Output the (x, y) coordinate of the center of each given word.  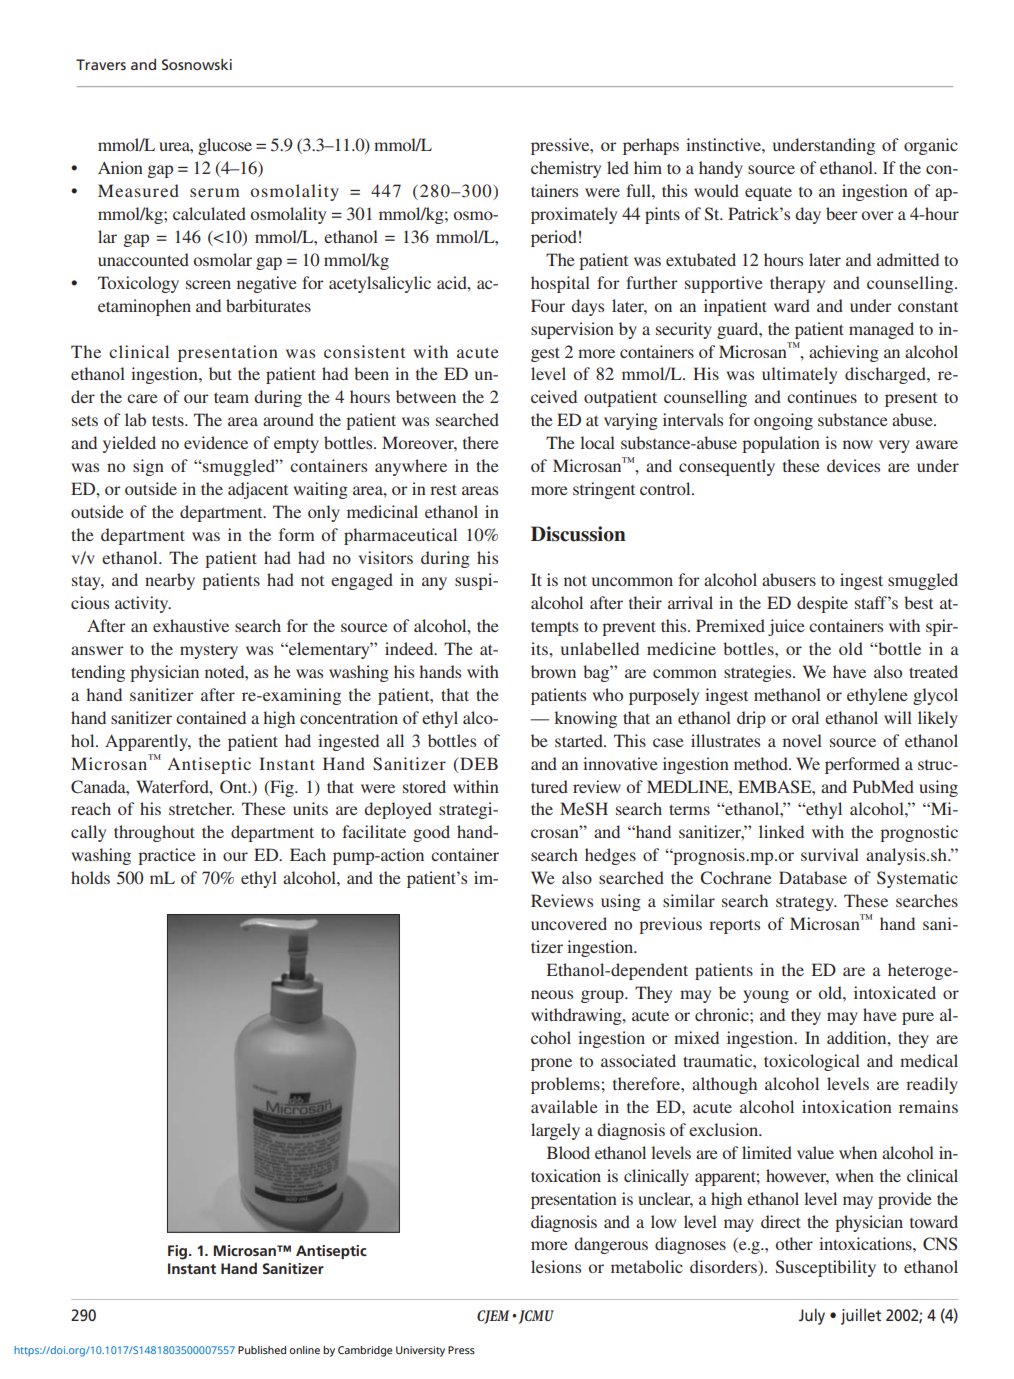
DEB (479, 763)
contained (211, 717)
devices (853, 465)
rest (443, 489)
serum (215, 192)
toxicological (812, 1062)
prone (551, 1064)
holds (90, 877)
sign (148, 467)
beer (842, 213)
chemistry (566, 169)
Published (262, 1350)
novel (802, 740)
